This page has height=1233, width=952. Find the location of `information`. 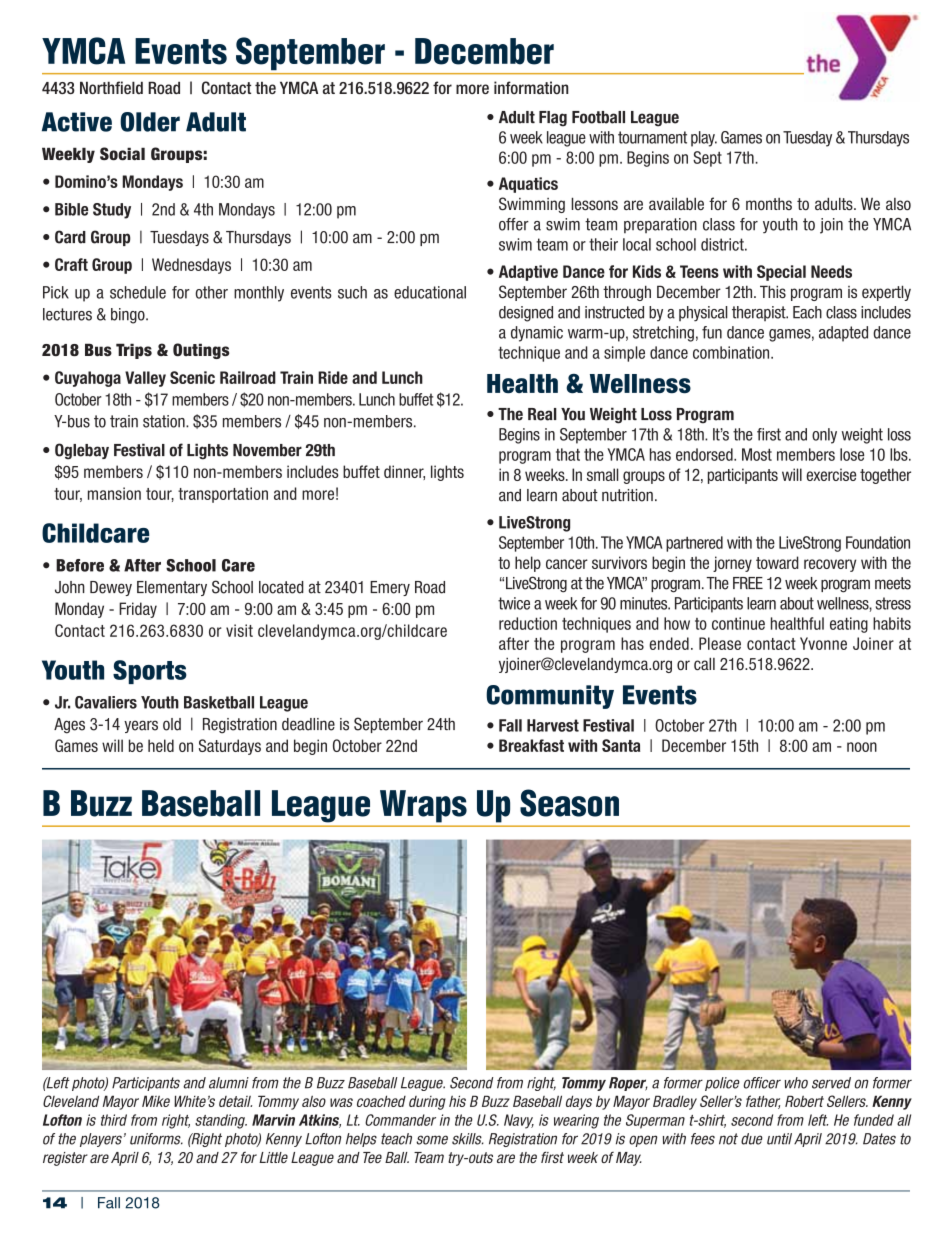

information is located at coordinates (531, 87).
